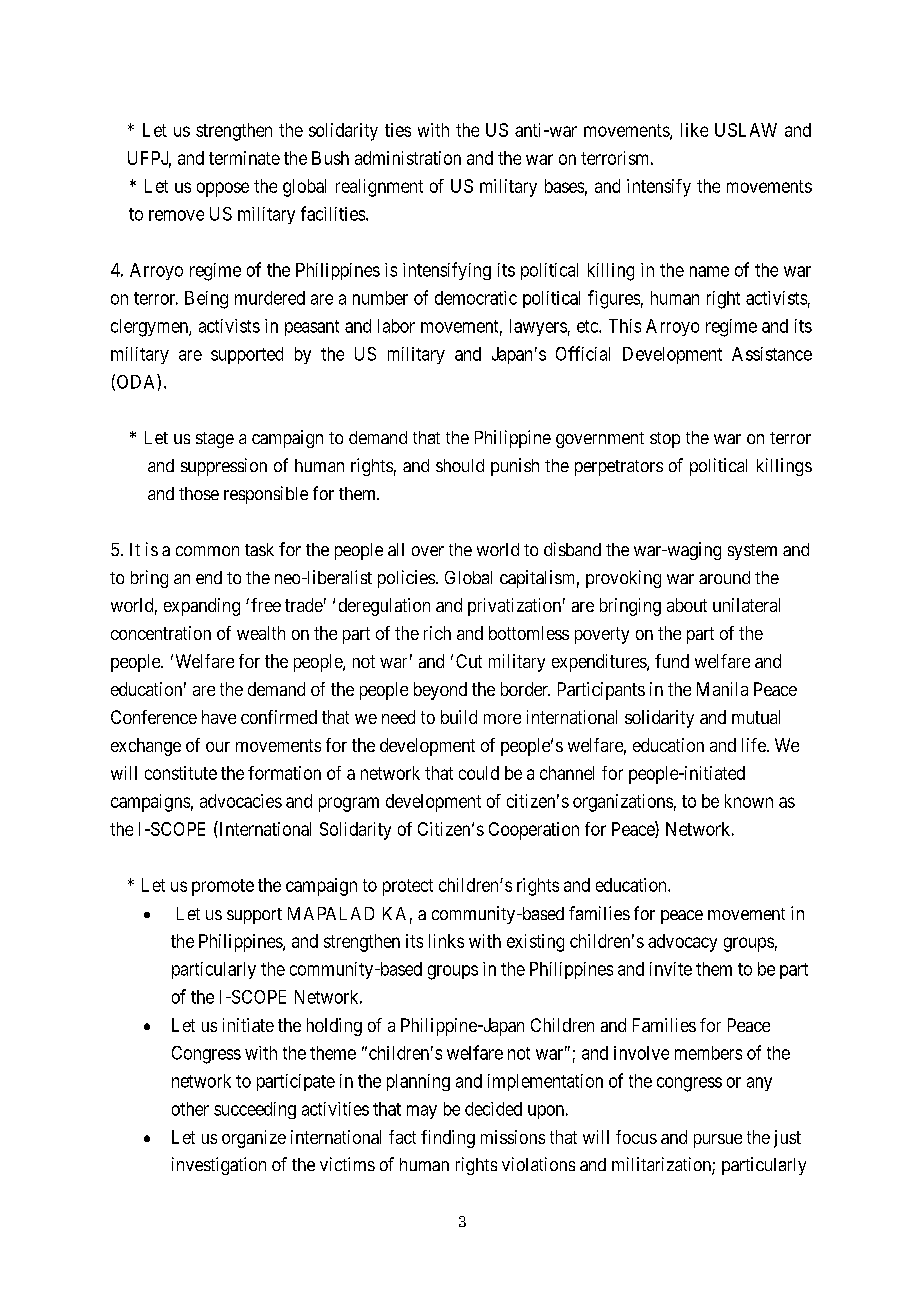 This screenshot has height=1308, width=924. What do you see at coordinates (223, 887) in the screenshot?
I see `promote` at bounding box center [223, 887].
